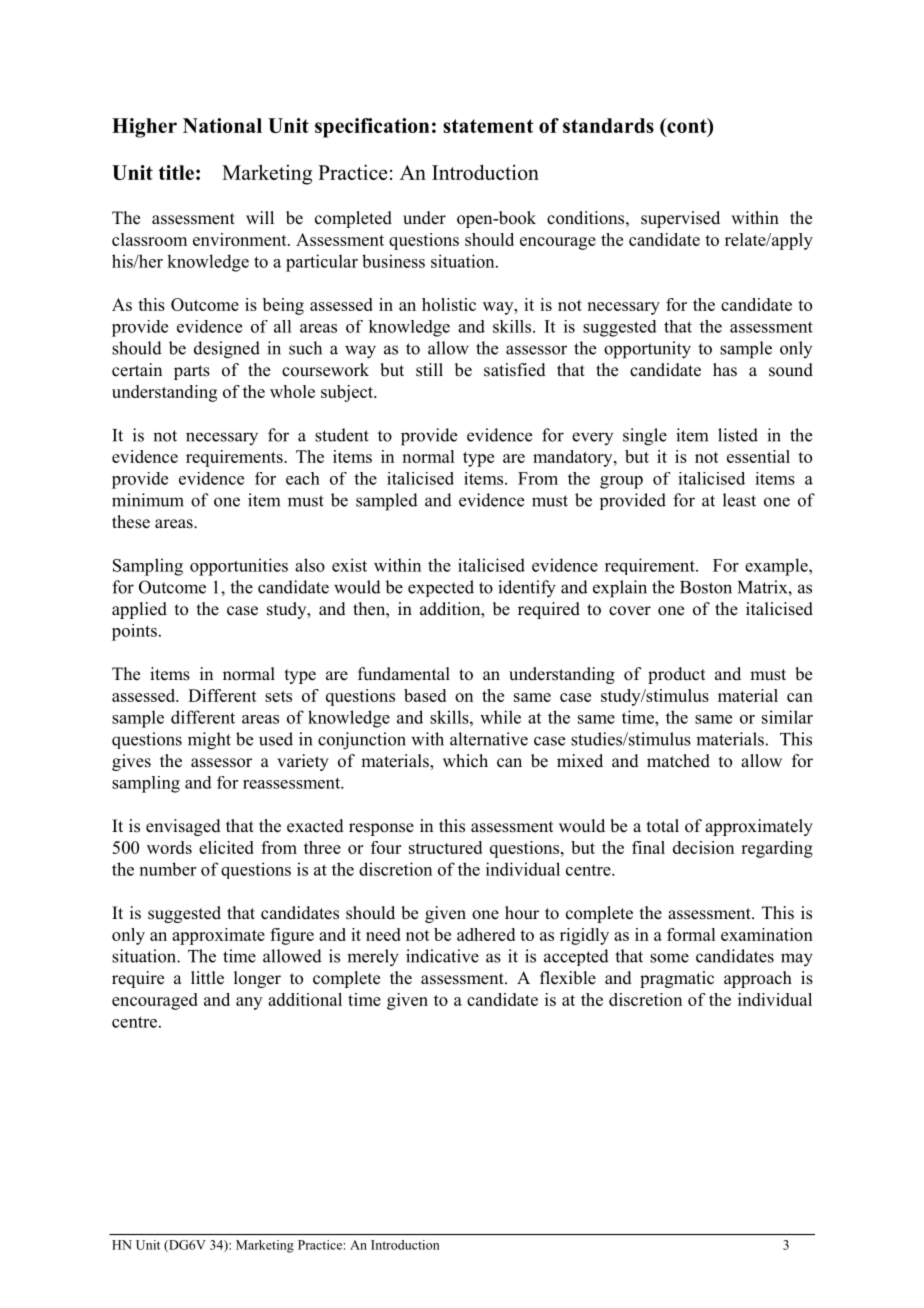  I want to click on little, so click(207, 978).
